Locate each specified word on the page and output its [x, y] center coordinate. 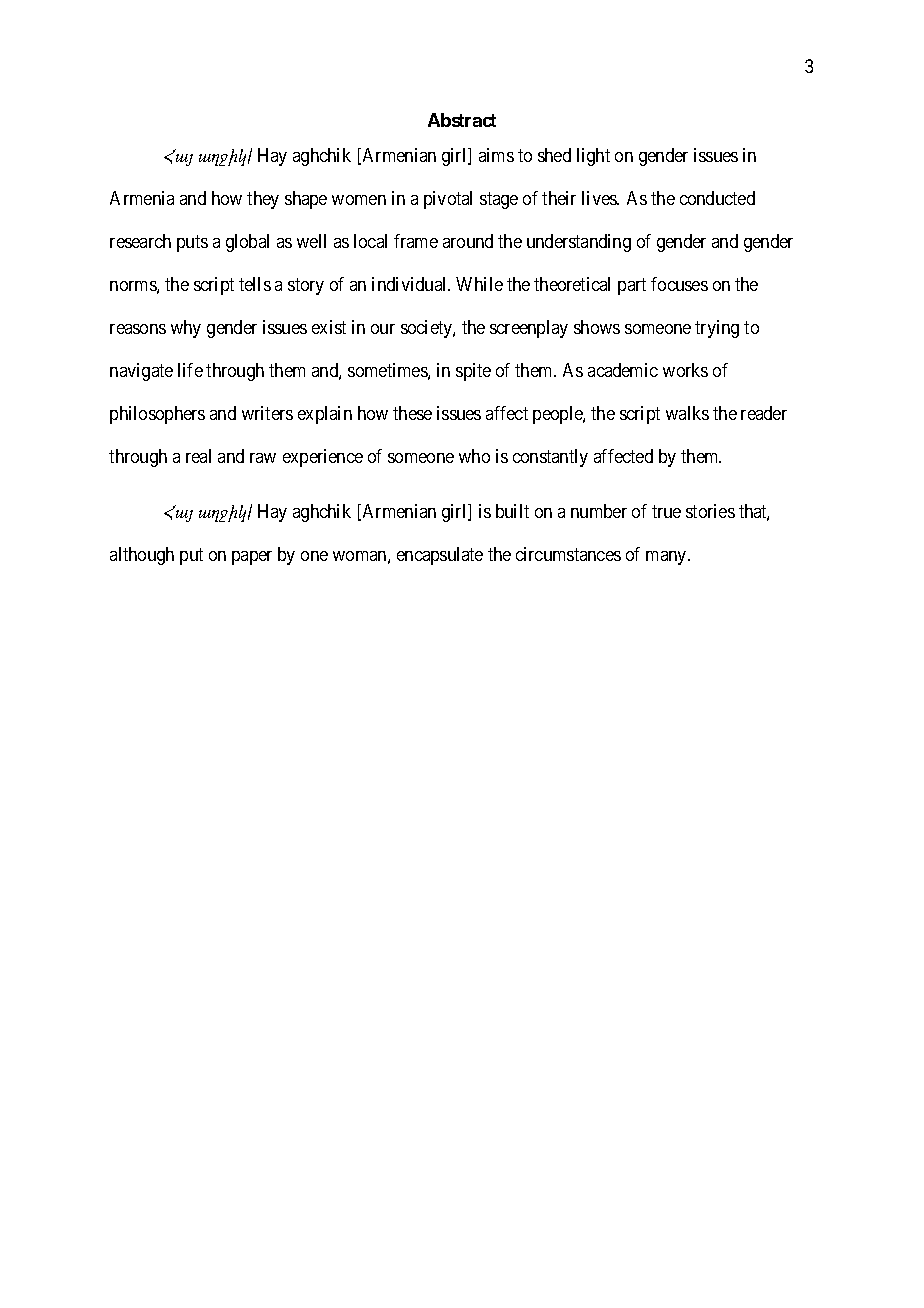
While [479, 284]
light [593, 157]
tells [255, 284]
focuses [679, 284]
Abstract [462, 120]
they [263, 200]
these [412, 413]
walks [687, 413]
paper [252, 558]
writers [267, 413]
